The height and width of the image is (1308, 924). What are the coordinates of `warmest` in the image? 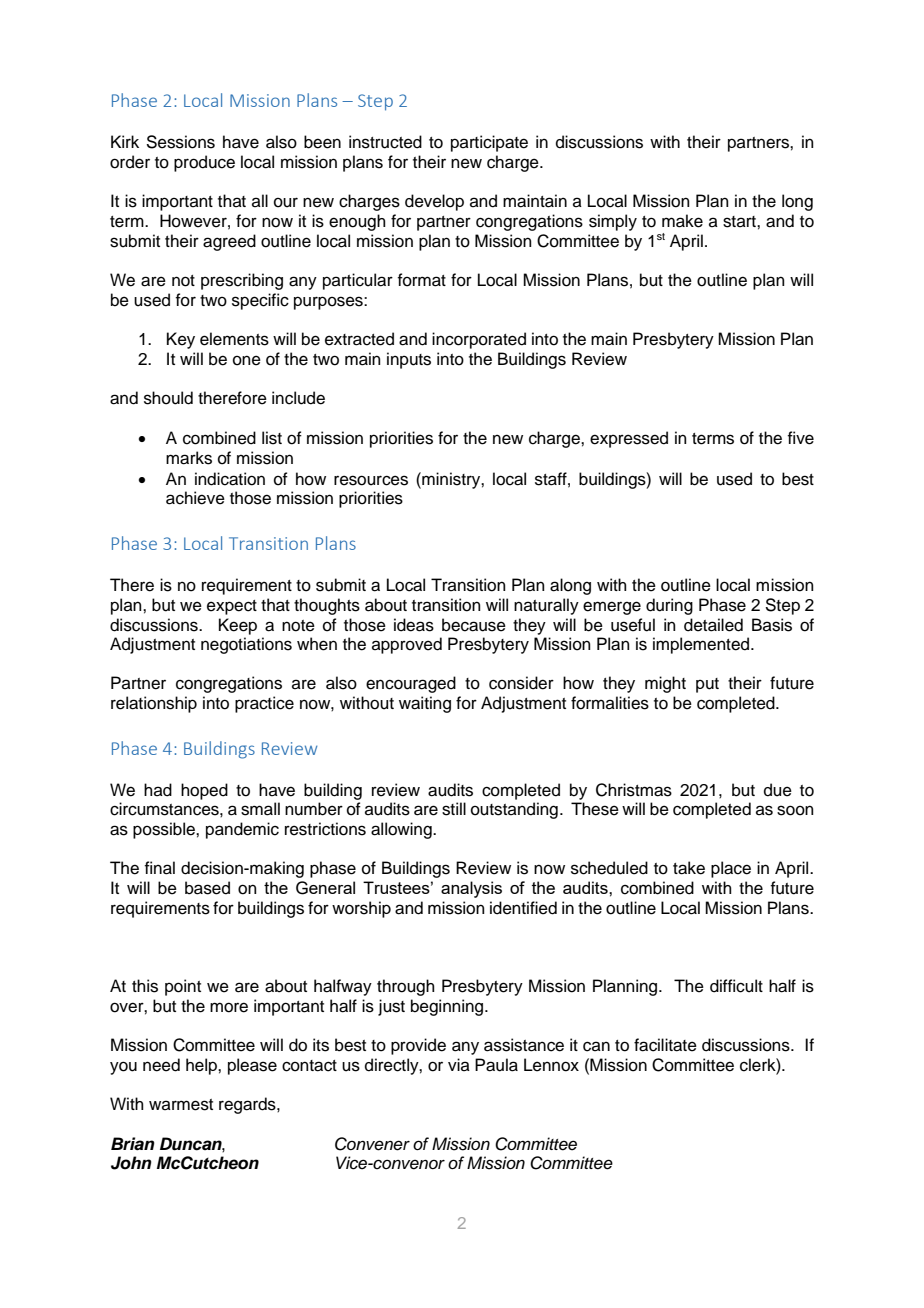 It's located at (181, 1105).
